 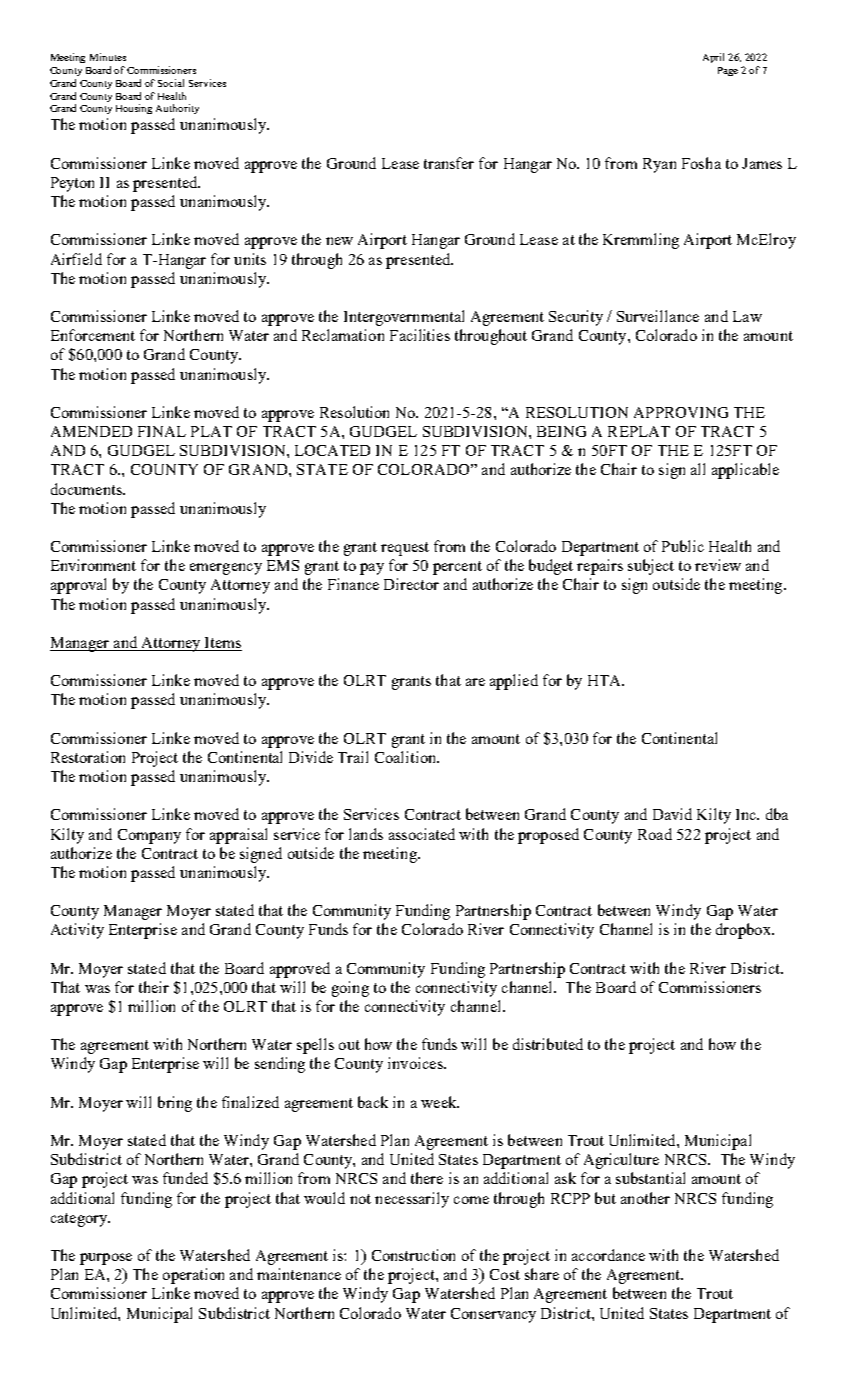 I want to click on Social, so click(x=171, y=83).
